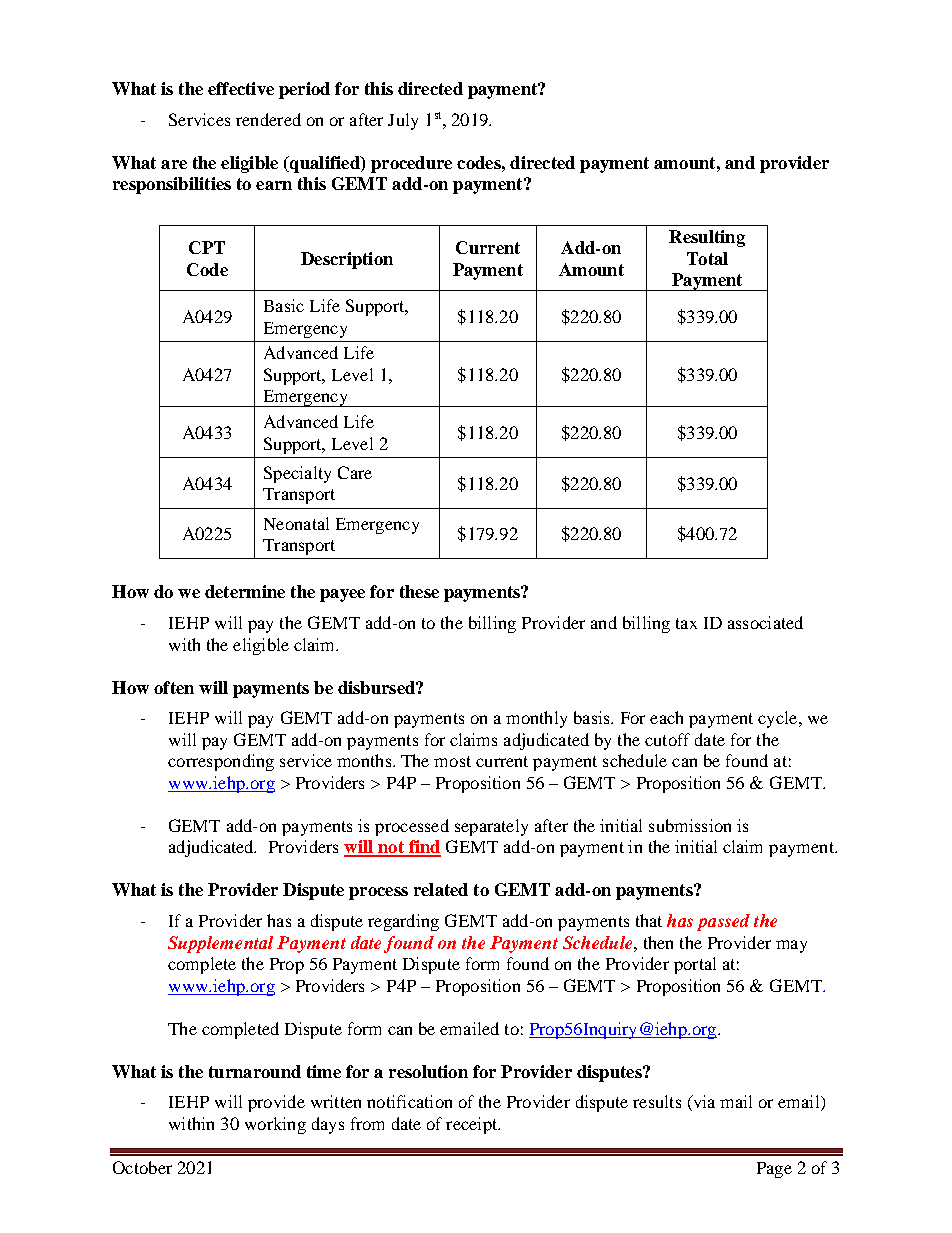  Describe the element at coordinates (297, 474) in the screenshot. I see `Specialty` at that location.
